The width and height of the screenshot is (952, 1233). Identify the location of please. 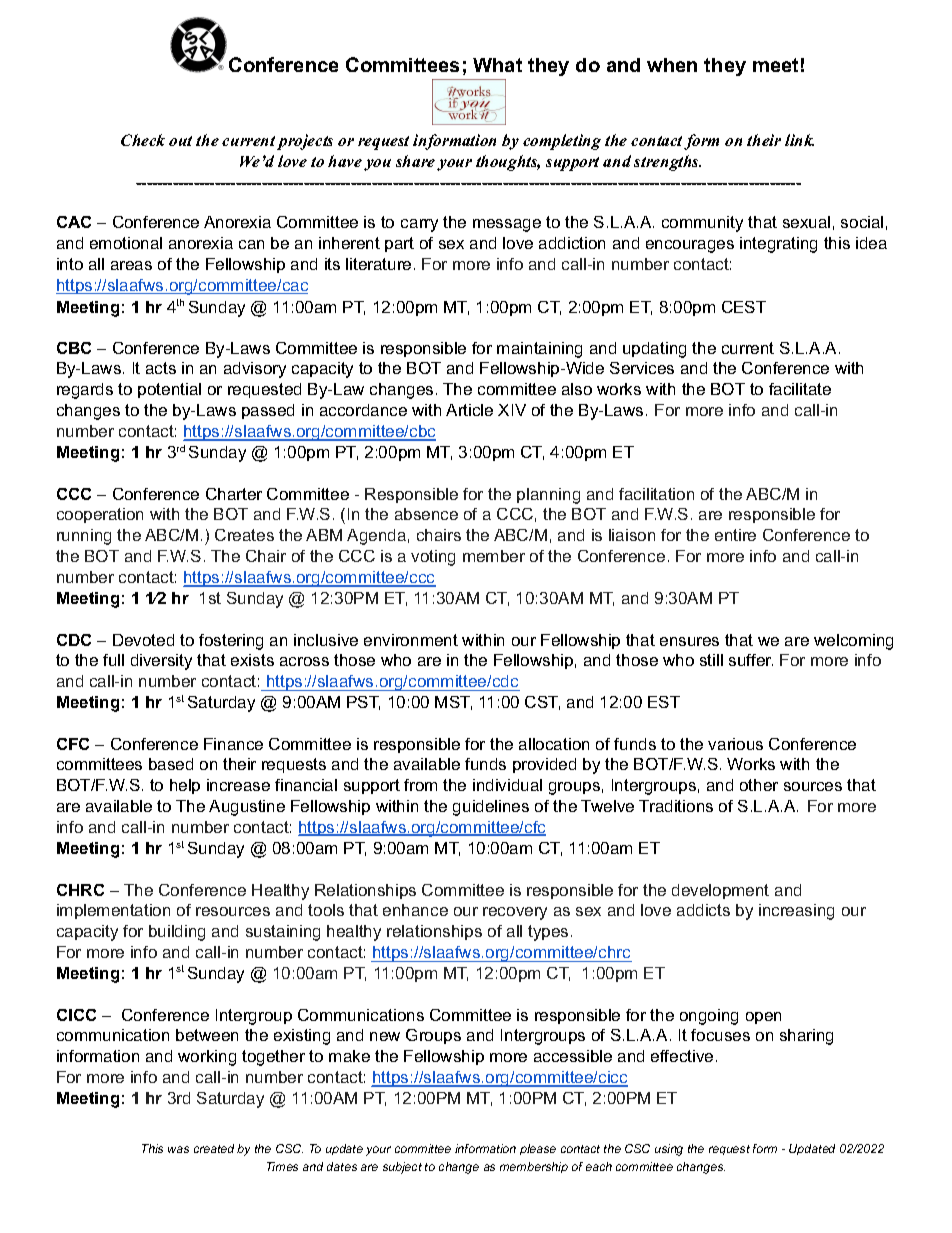
(538, 1149).
